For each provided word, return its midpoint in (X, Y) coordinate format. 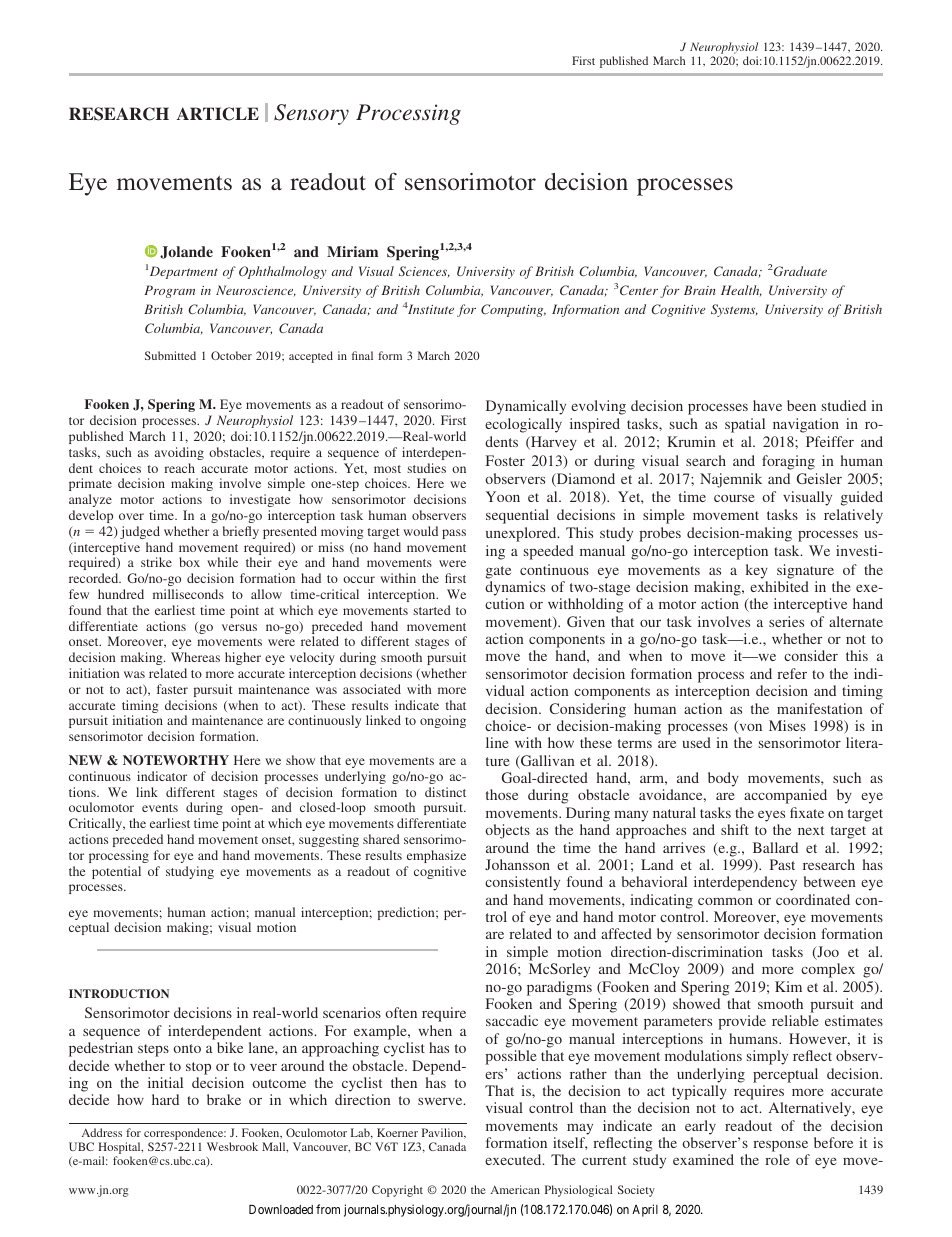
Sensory (311, 114)
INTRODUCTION (119, 993)
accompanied (785, 796)
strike (156, 562)
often (401, 1012)
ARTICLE (218, 114)
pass (454, 534)
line (497, 742)
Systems (734, 310)
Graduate (800, 271)
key (757, 571)
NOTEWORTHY (176, 760)
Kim (788, 986)
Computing (513, 310)
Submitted (170, 355)
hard (165, 1099)
